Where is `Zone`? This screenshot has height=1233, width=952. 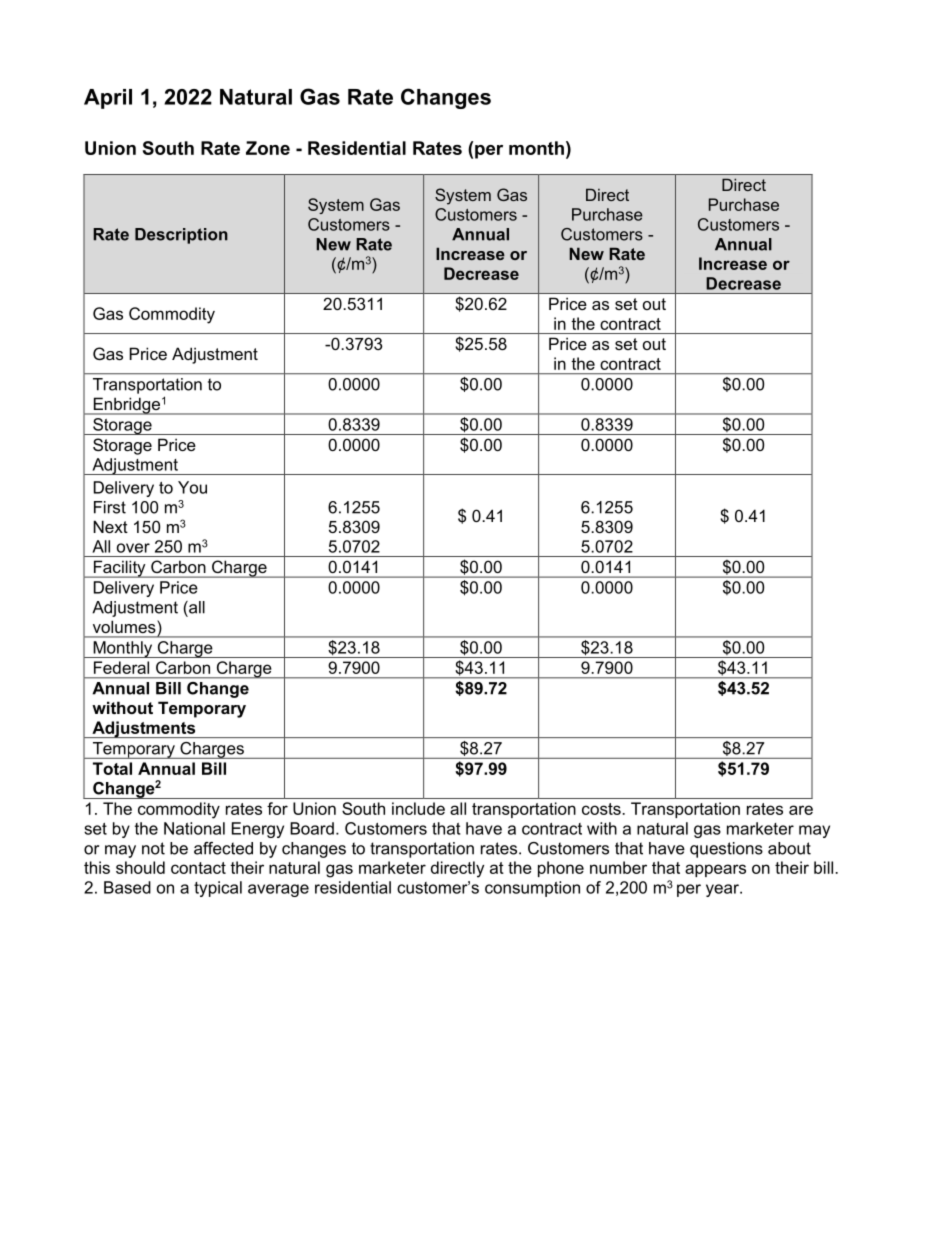
Zone is located at coordinates (268, 148).
